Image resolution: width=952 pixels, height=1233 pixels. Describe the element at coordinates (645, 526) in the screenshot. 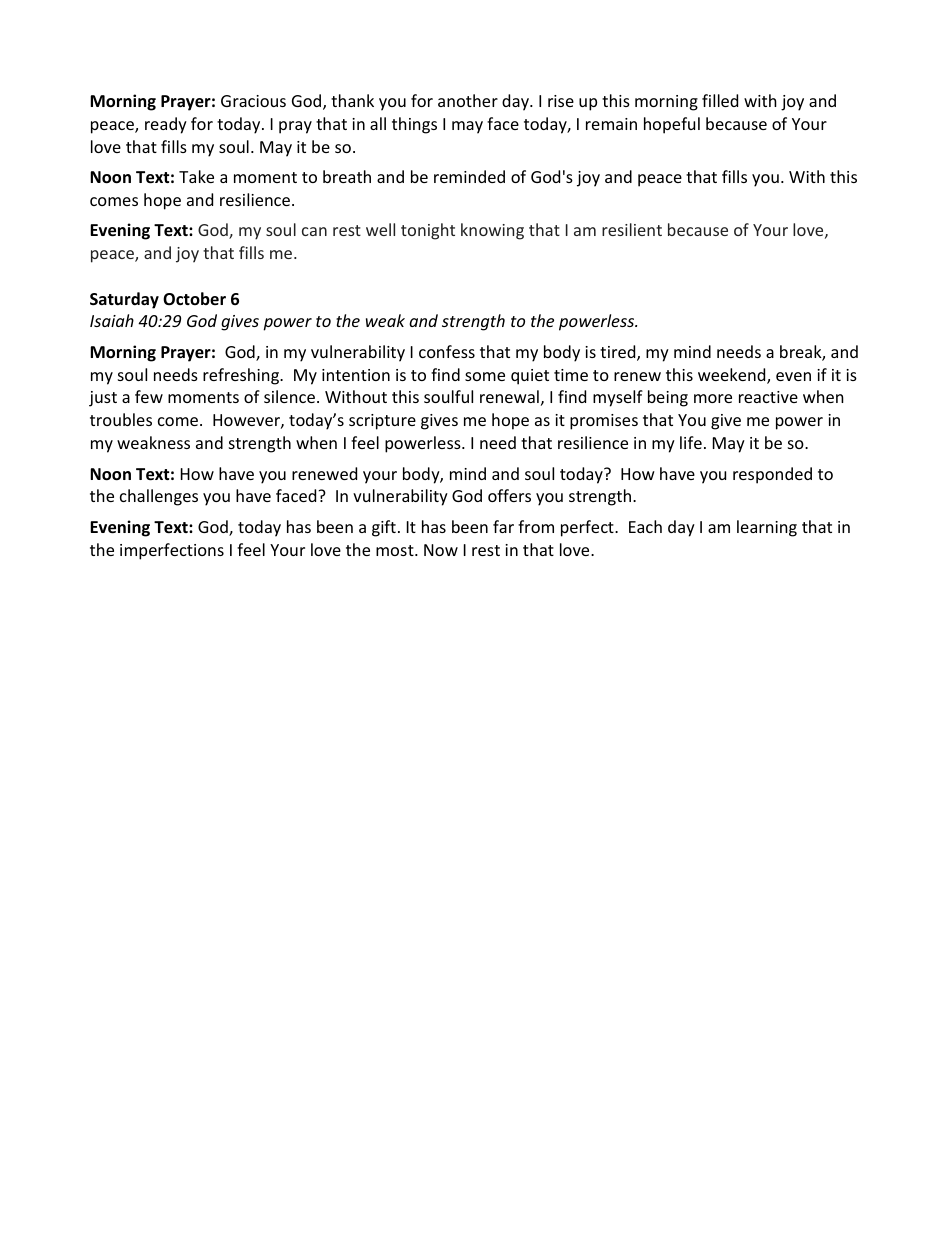

I see `Each` at that location.
